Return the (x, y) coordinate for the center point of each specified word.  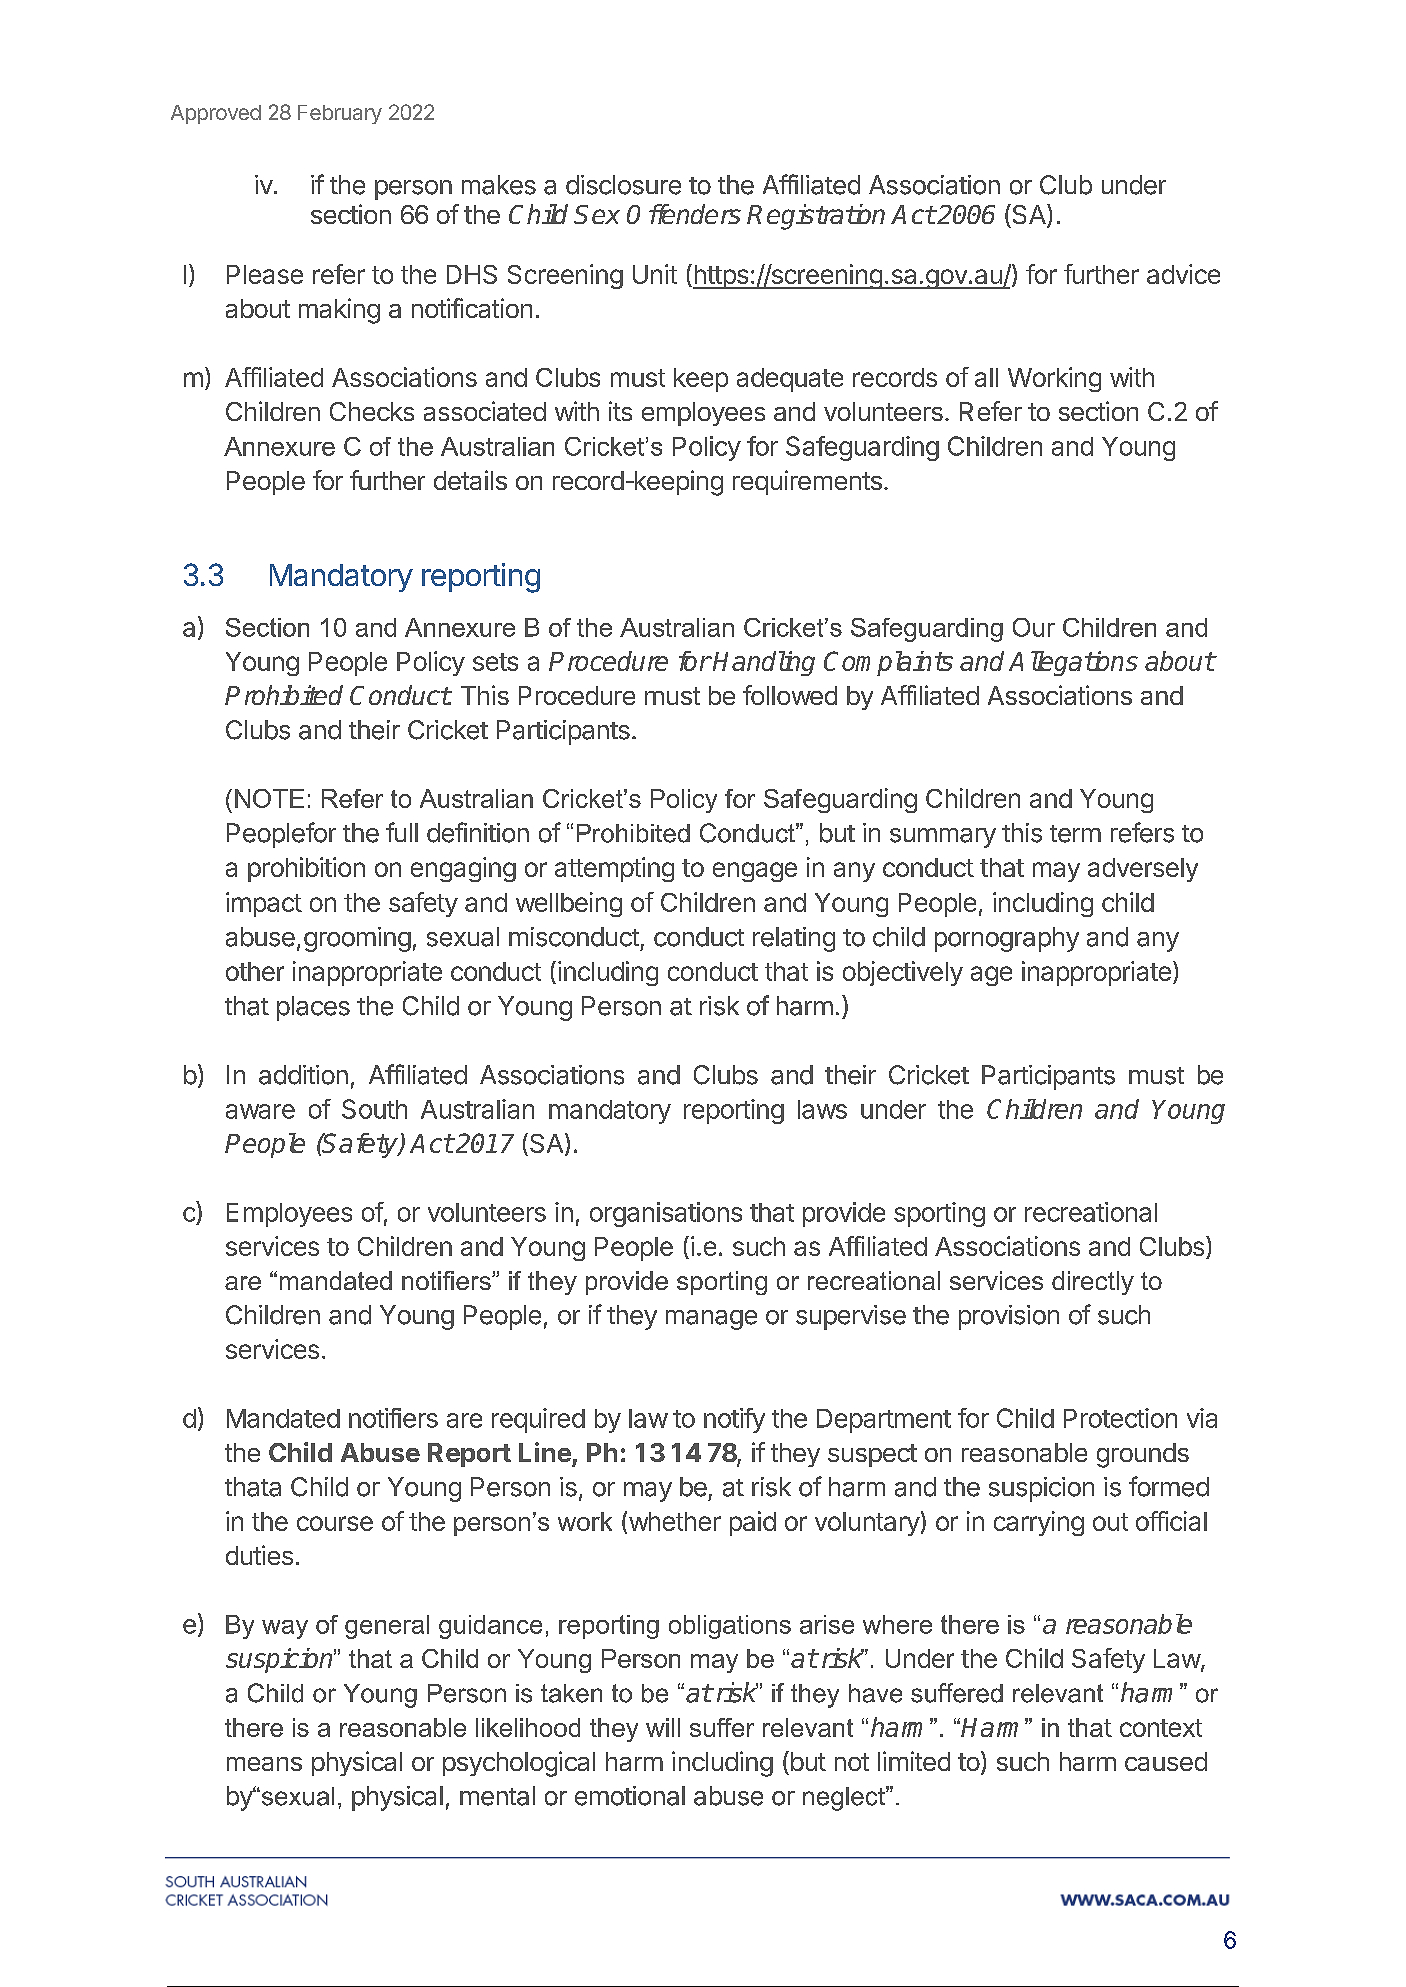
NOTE (269, 798)
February (340, 114)
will (663, 1727)
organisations (666, 1214)
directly (1093, 1283)
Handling (764, 663)
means (264, 1764)
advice (1183, 274)
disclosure (623, 185)
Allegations (1073, 663)
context (1161, 1728)
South (374, 1109)
